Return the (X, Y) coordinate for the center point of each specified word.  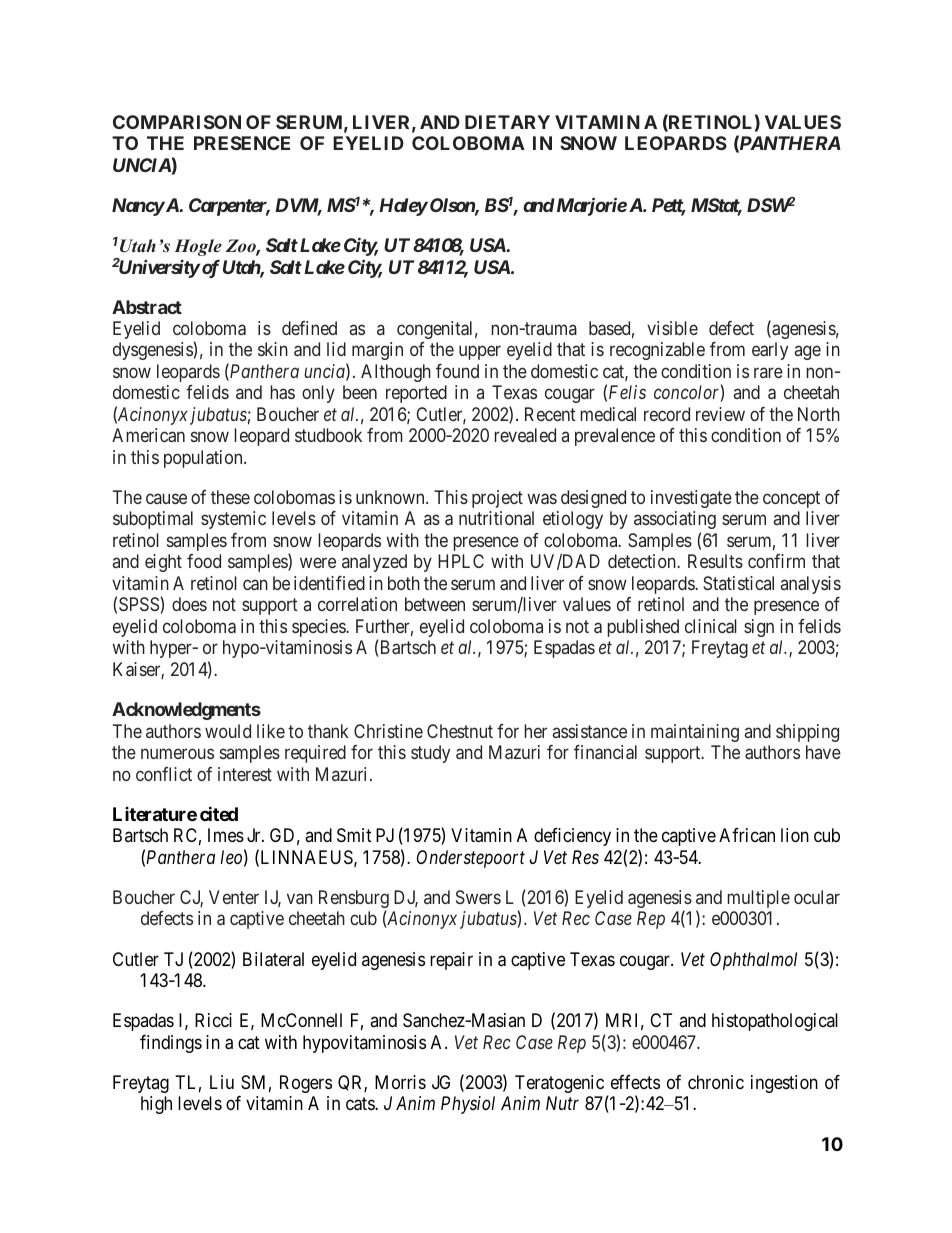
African (747, 835)
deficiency (572, 837)
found (457, 371)
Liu (222, 1082)
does (189, 604)
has (282, 392)
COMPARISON (177, 122)
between (435, 604)
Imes (226, 835)
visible (672, 328)
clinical (711, 626)
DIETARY (507, 122)
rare (768, 372)
